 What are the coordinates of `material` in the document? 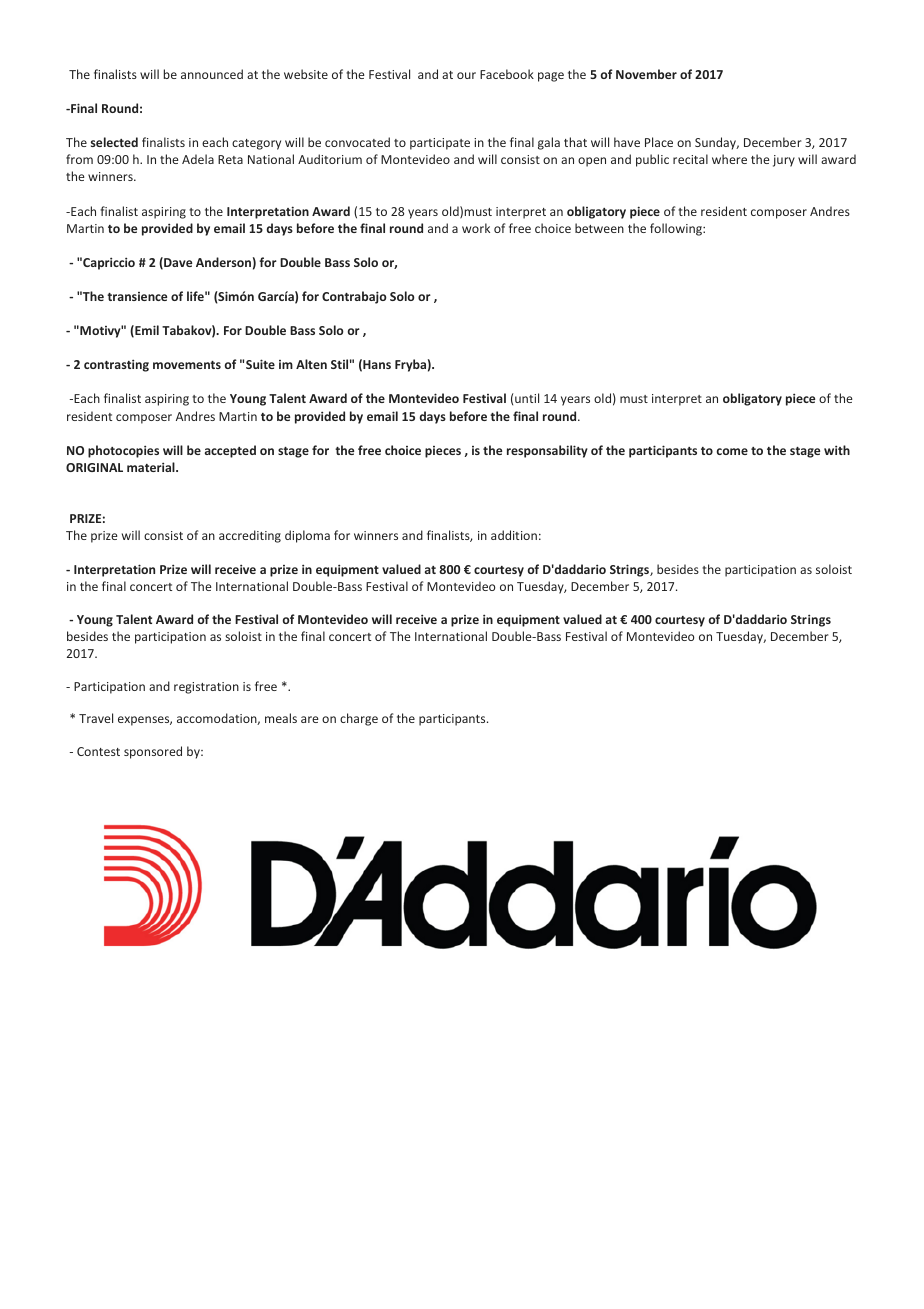 It's located at (152, 467).
